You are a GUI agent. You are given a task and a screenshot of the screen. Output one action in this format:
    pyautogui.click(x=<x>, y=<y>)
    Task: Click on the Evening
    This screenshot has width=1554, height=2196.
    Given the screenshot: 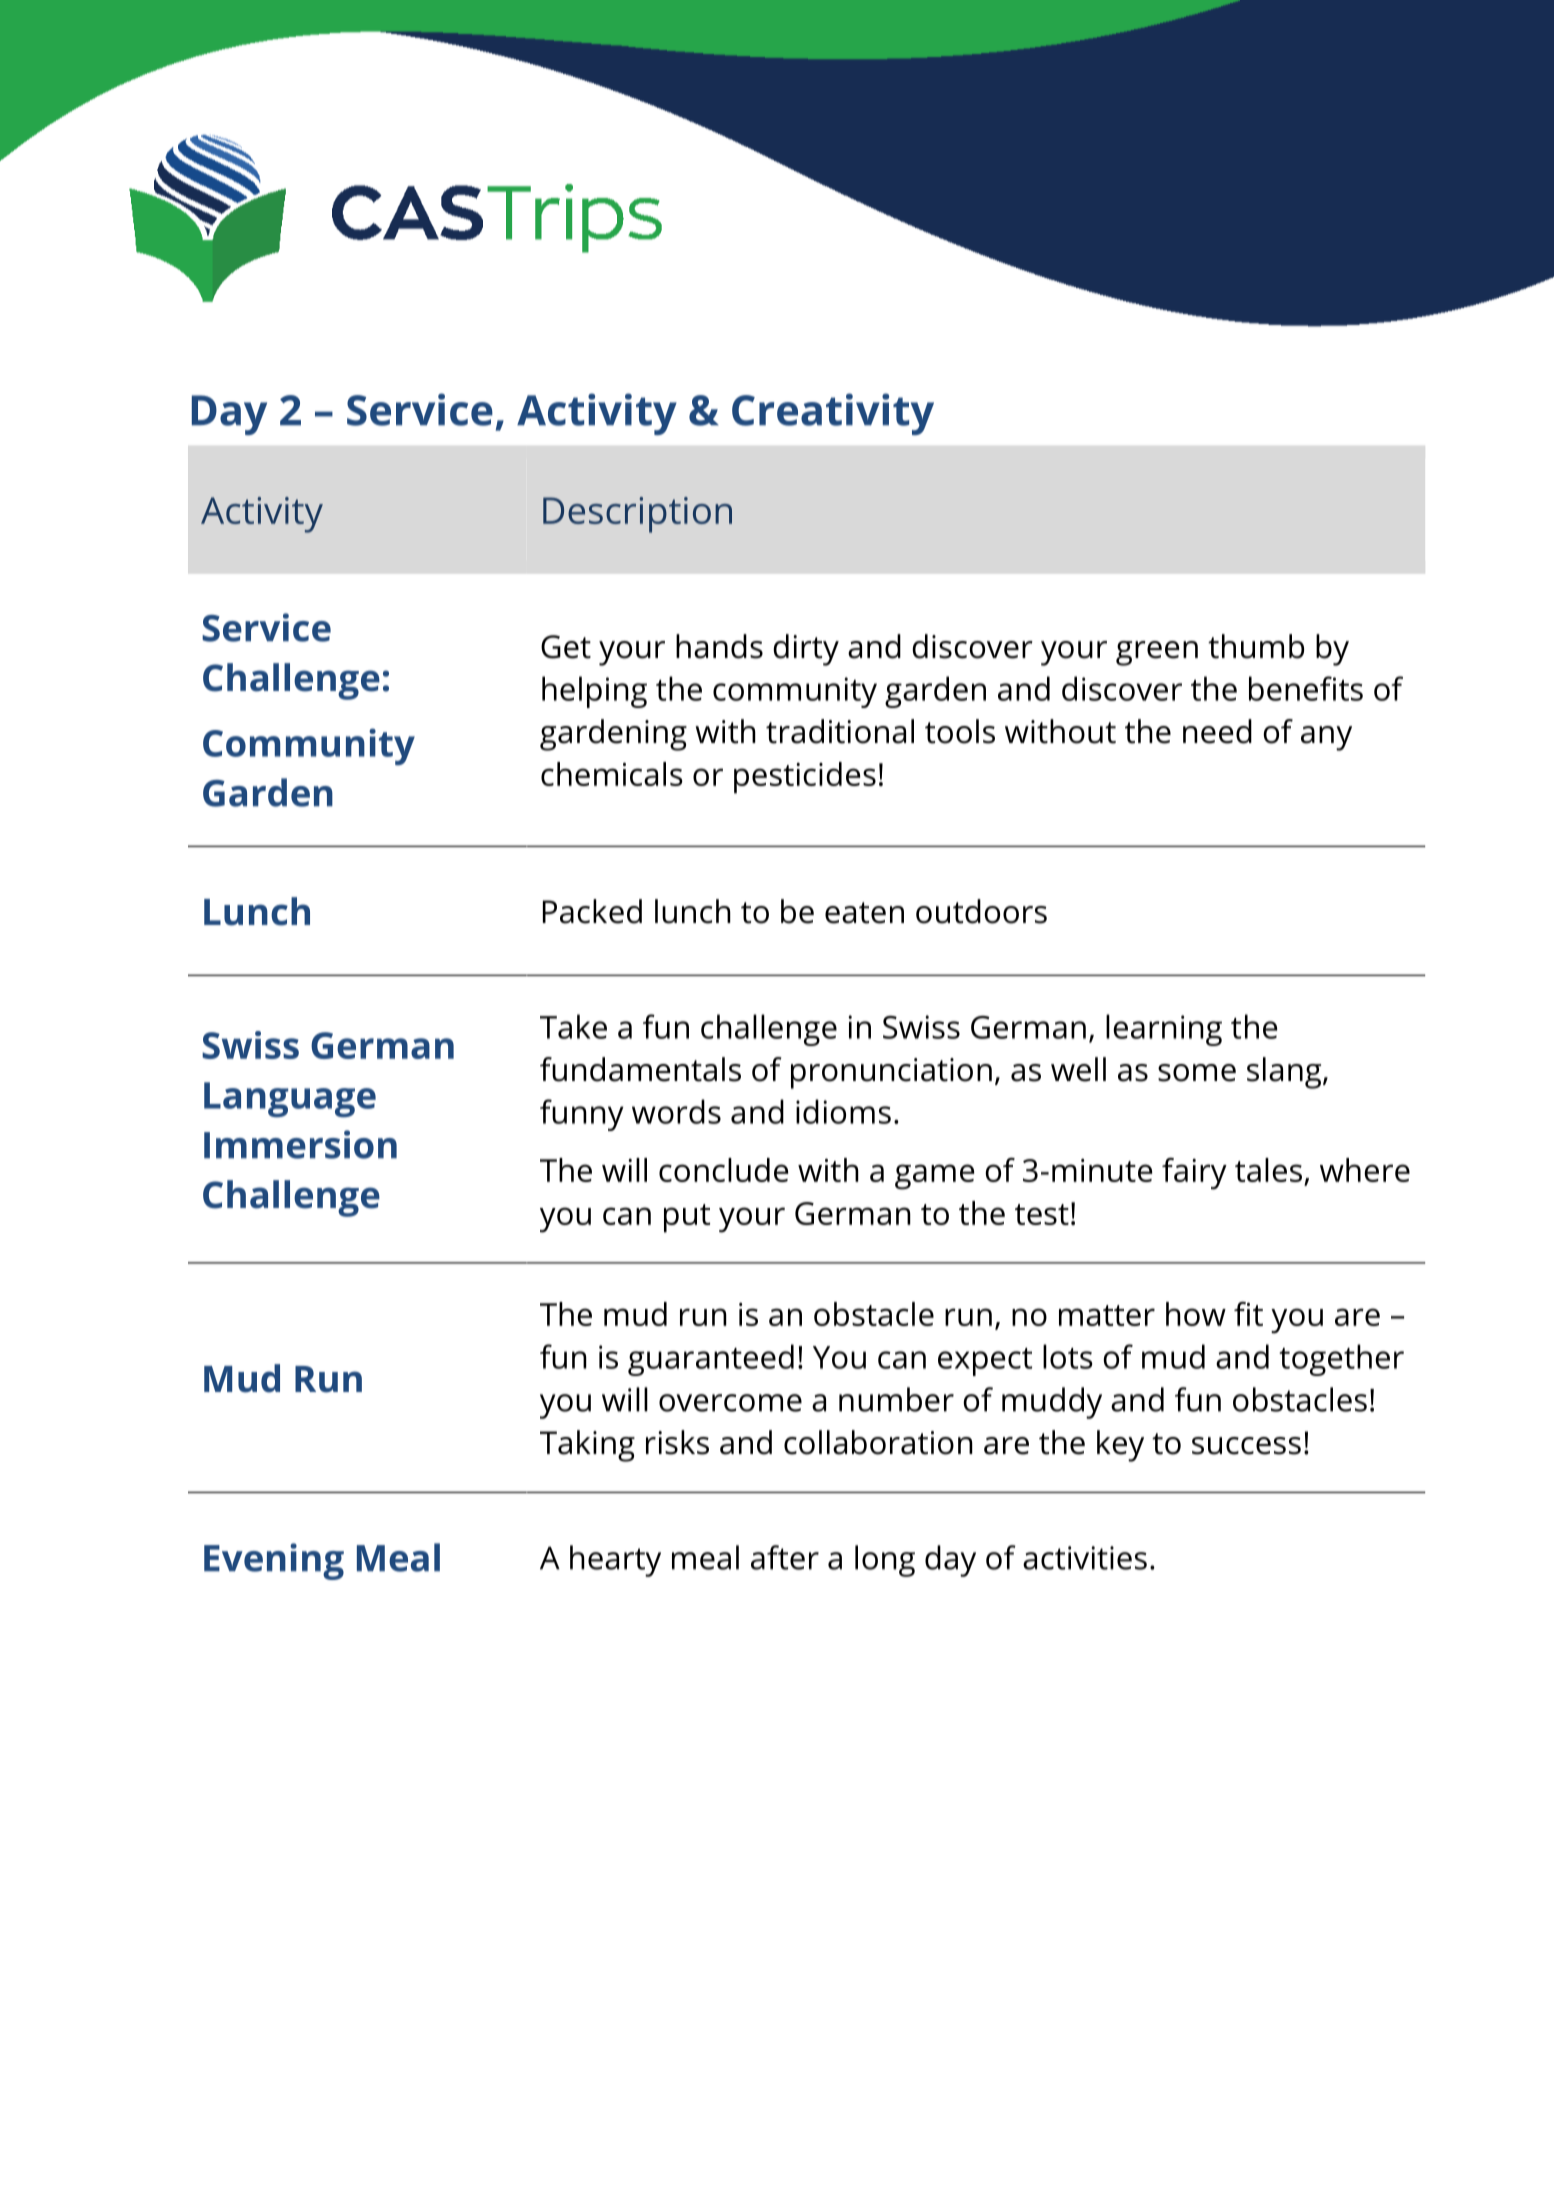 What is the action you would take?
    pyautogui.click(x=274, y=1561)
